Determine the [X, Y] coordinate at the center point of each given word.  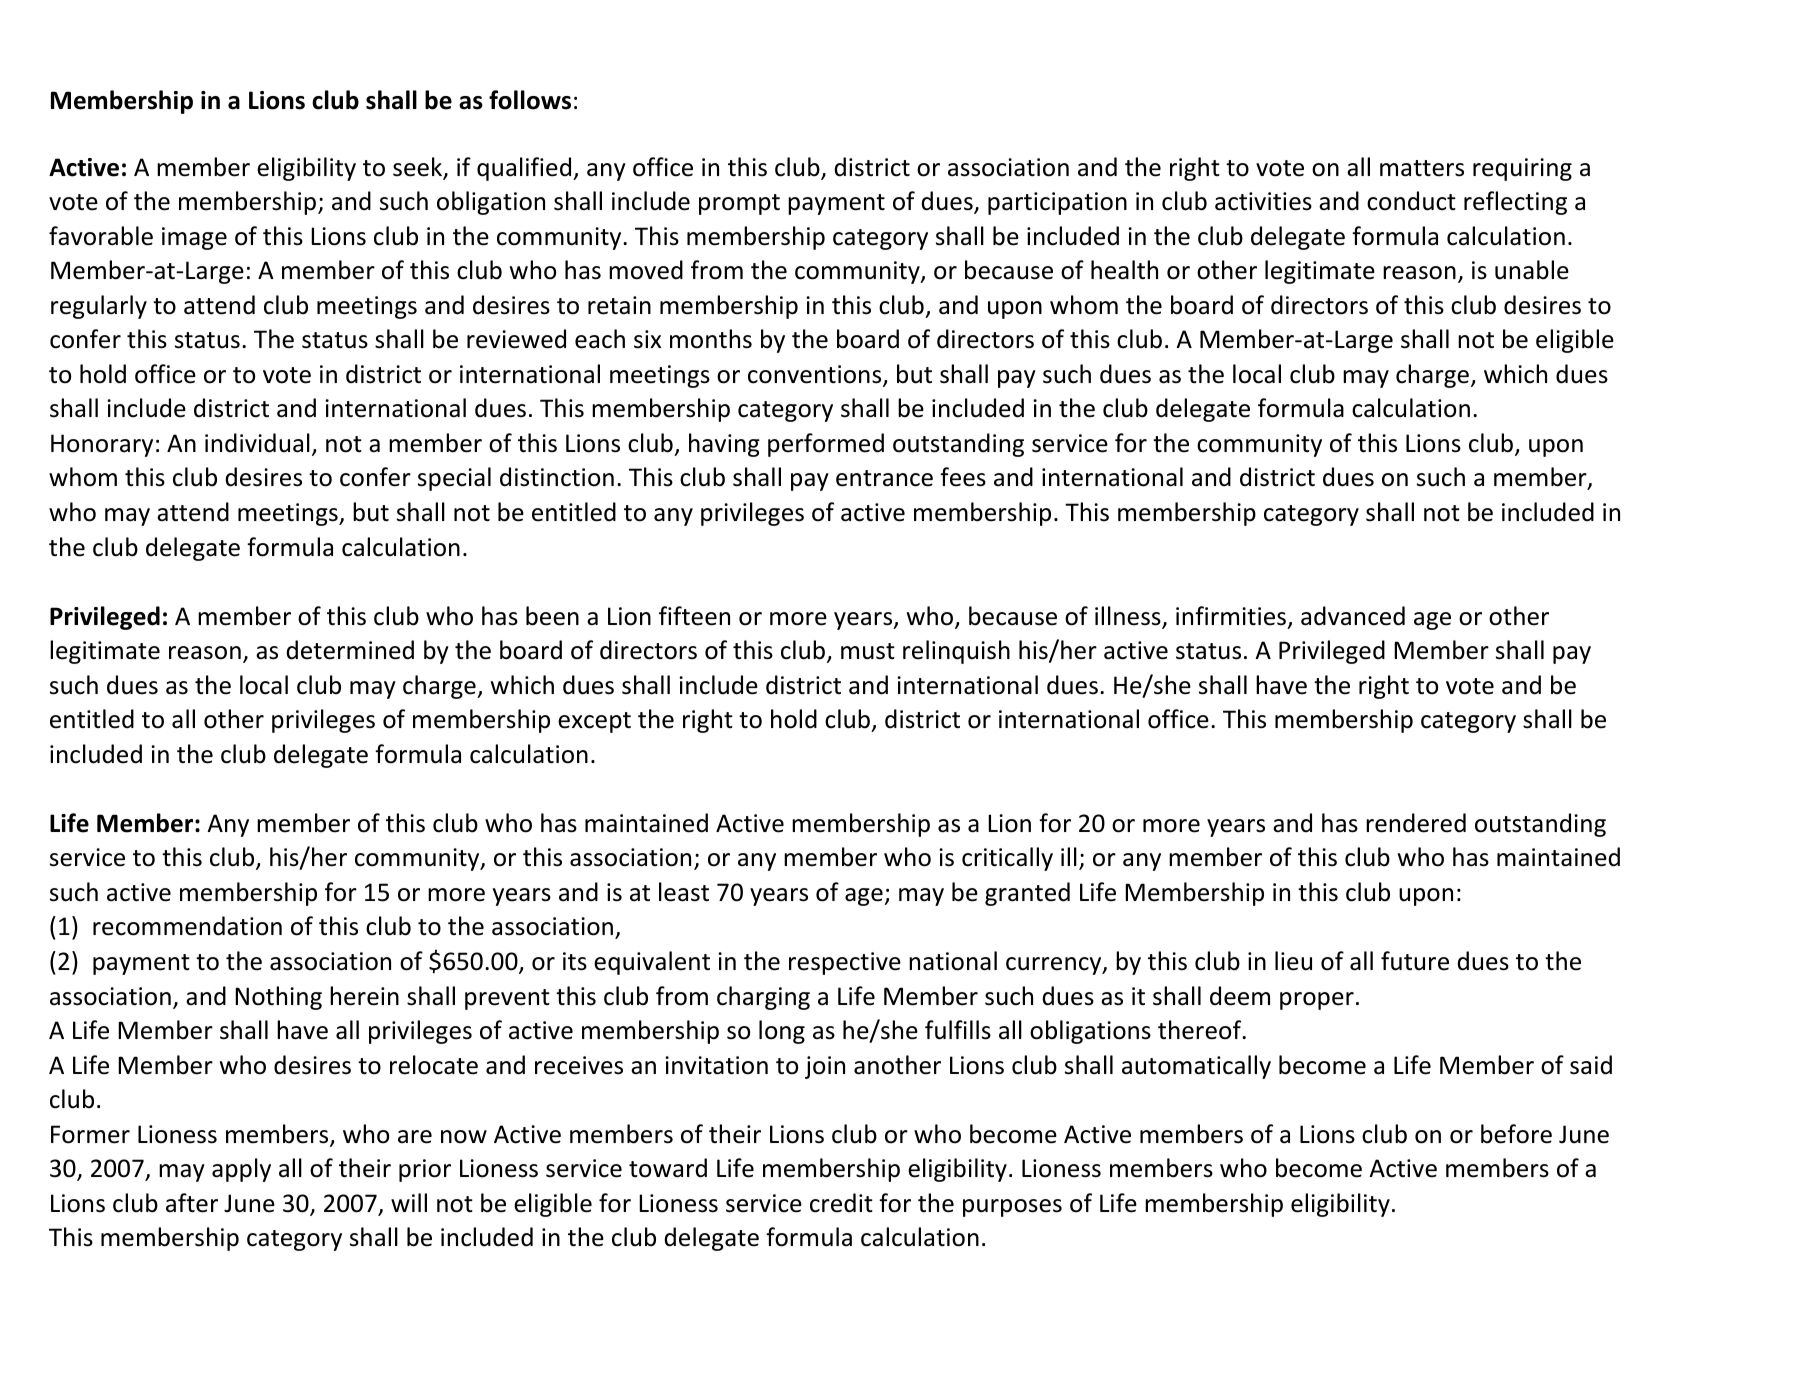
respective [845, 963]
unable [1532, 270]
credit [841, 1203]
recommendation [187, 926]
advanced [1353, 616]
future [1415, 961]
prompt [739, 204]
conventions [816, 375]
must [868, 651]
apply [241, 1170]
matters [1422, 168]
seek [419, 168]
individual [257, 443]
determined [350, 650]
